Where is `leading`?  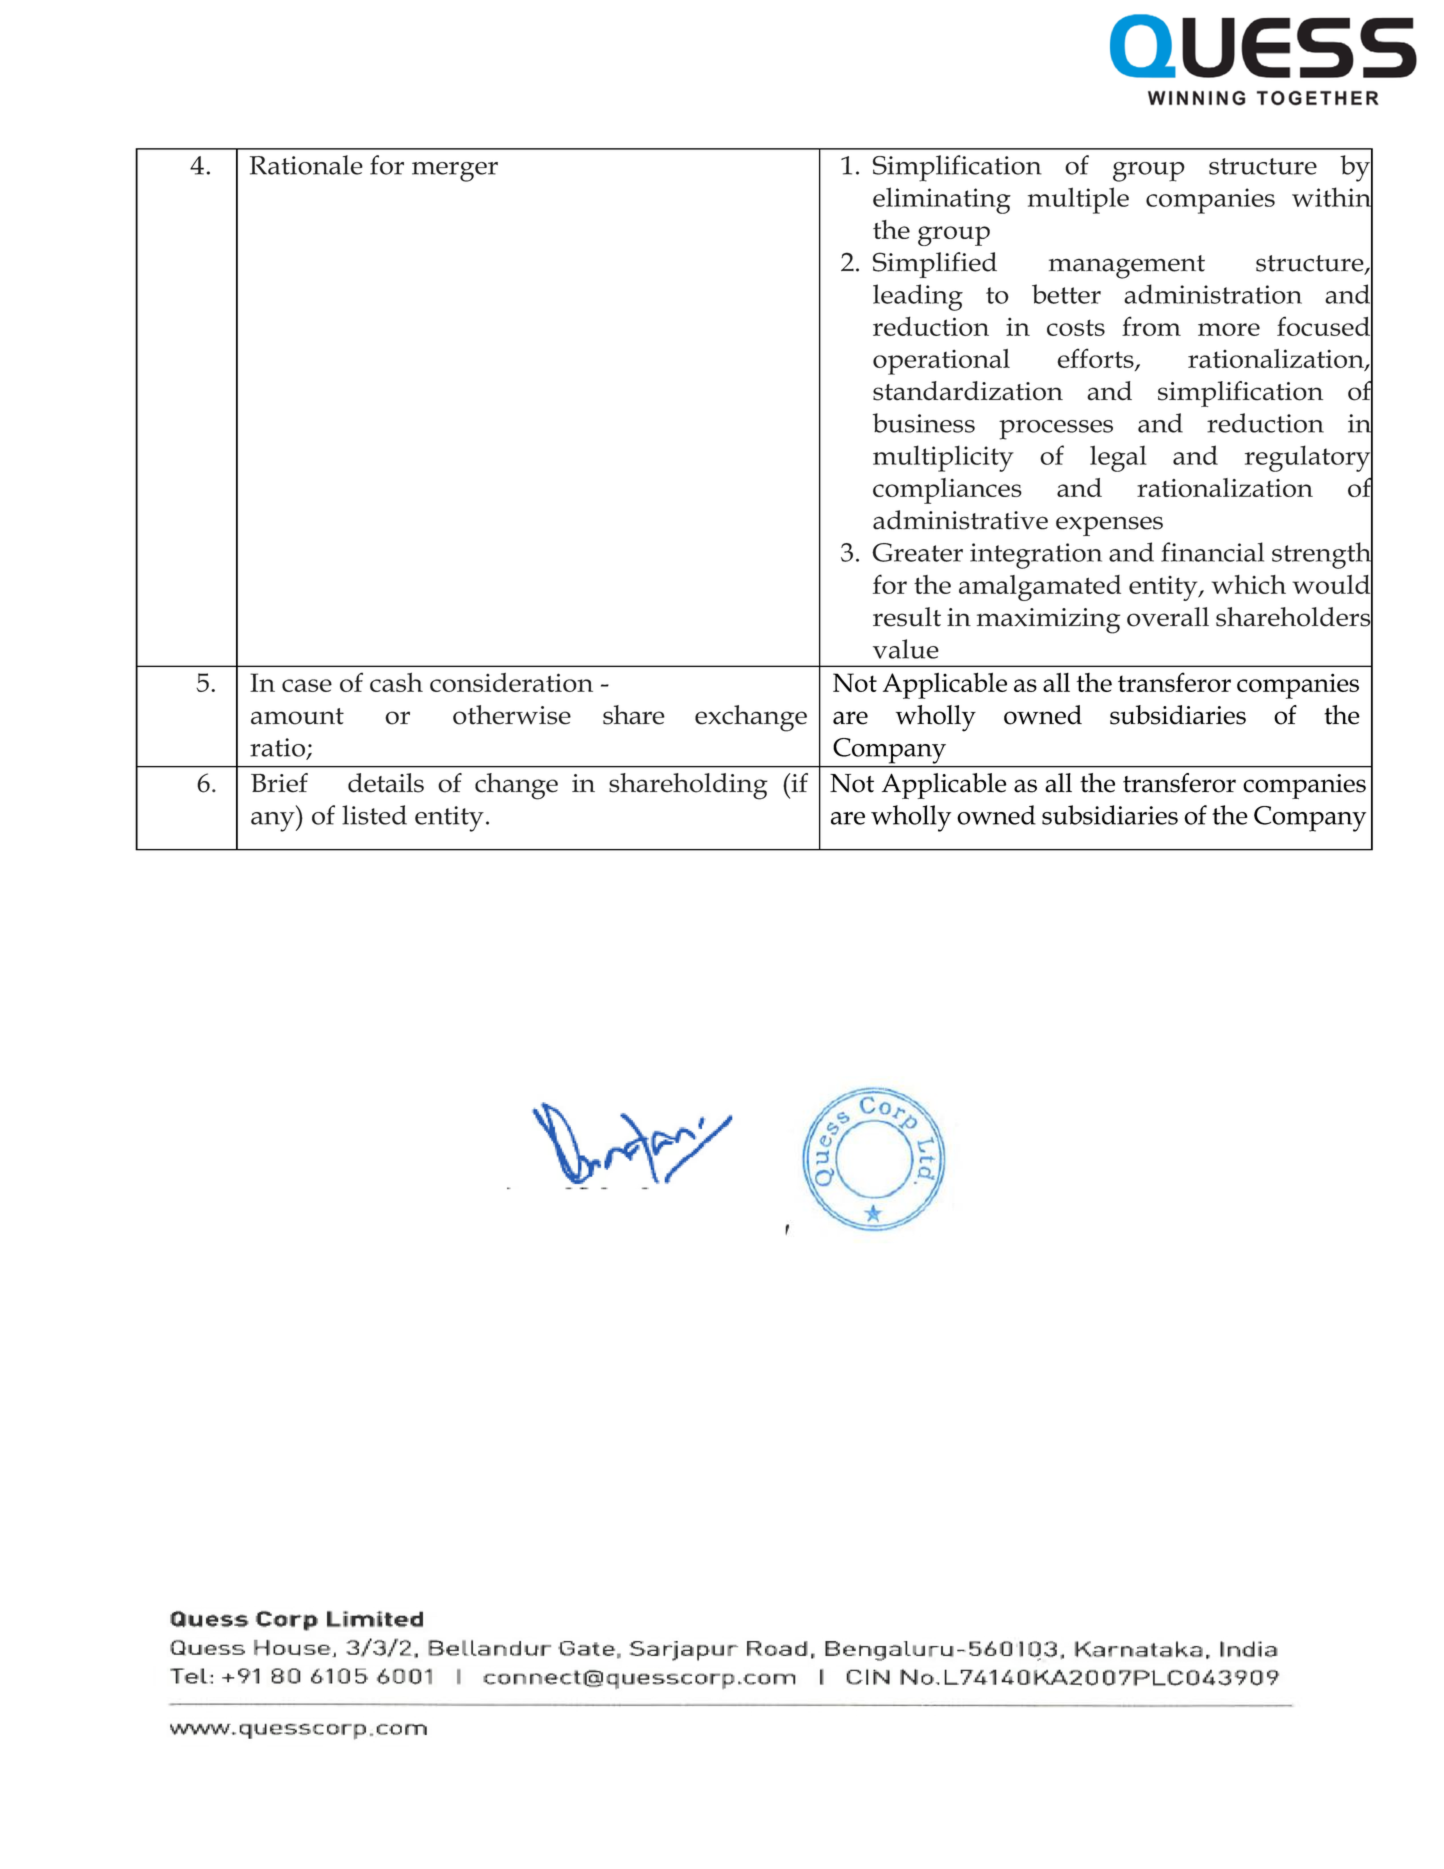
leading is located at coordinates (918, 297).
